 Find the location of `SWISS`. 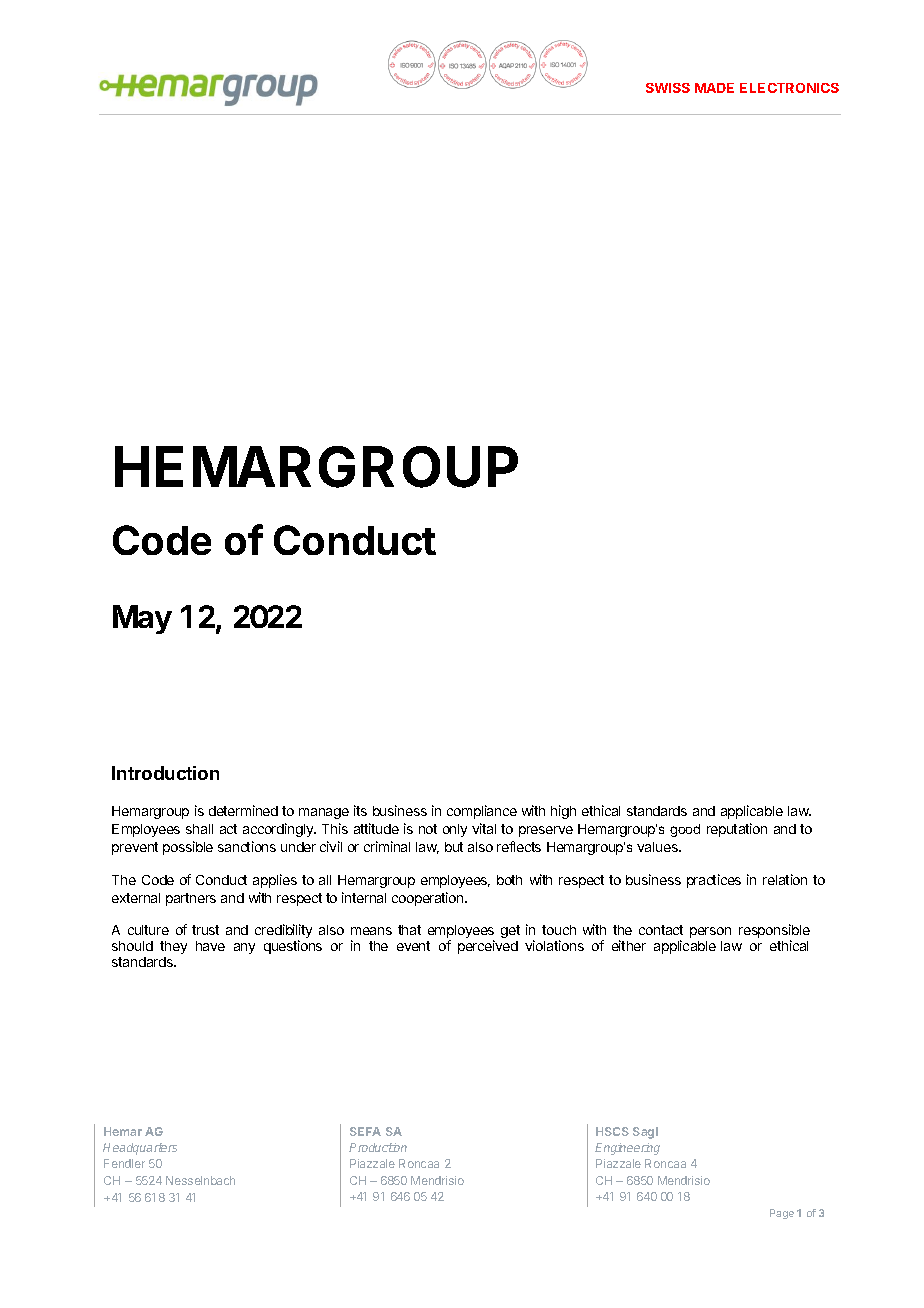

SWISS is located at coordinates (668, 88).
